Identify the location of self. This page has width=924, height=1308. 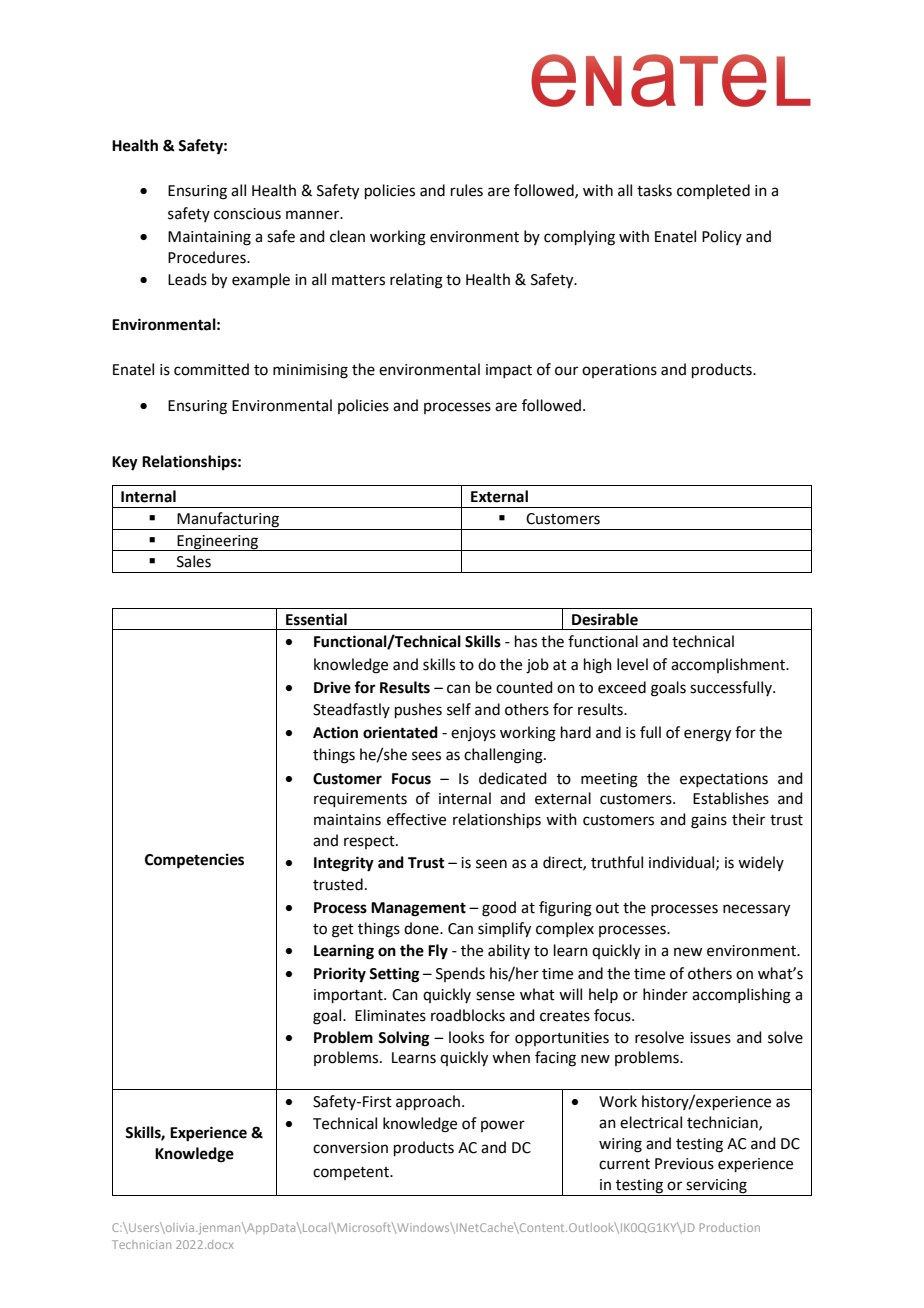
(459, 709).
